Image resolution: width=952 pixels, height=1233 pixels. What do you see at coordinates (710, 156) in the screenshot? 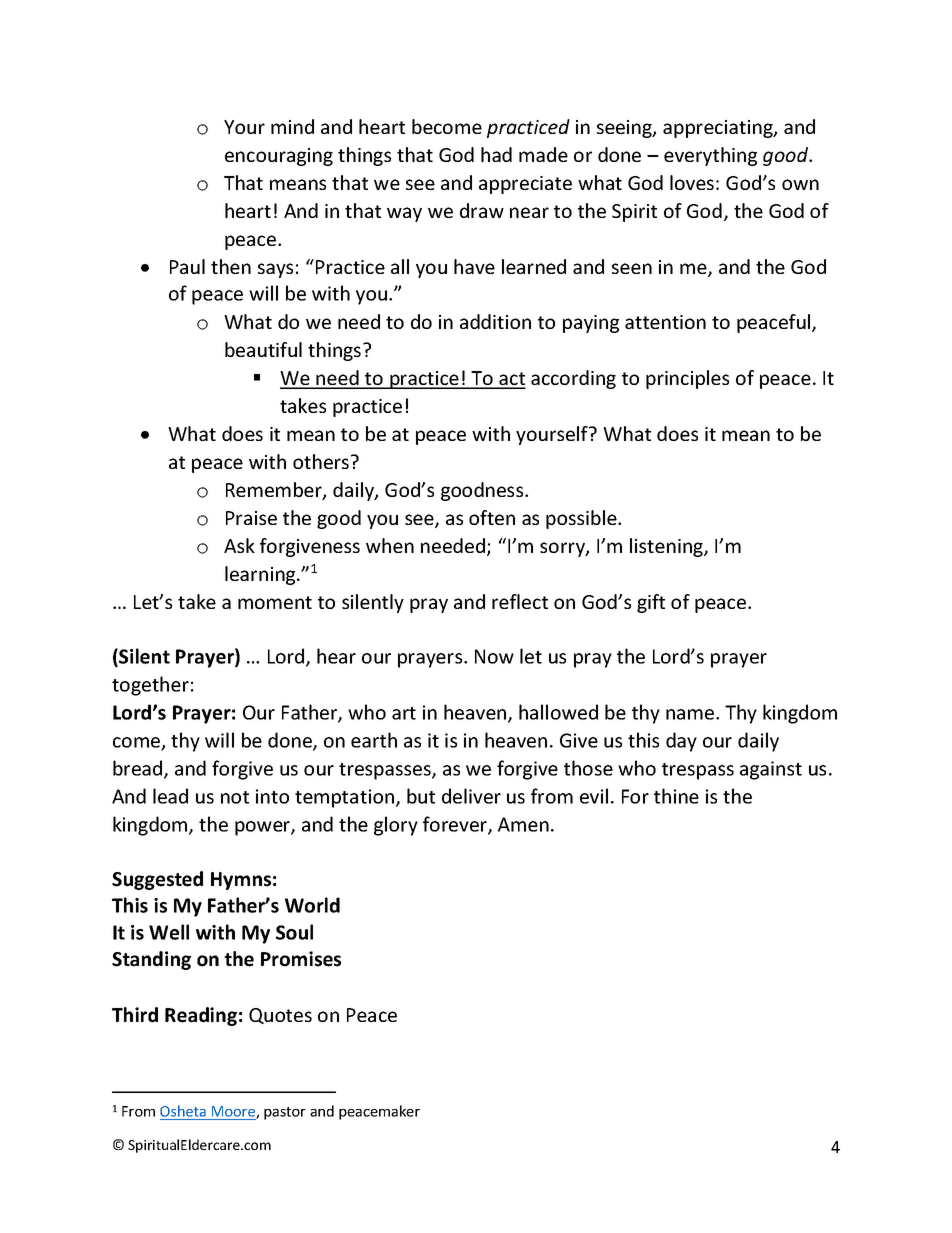
I see `everything` at bounding box center [710, 156].
